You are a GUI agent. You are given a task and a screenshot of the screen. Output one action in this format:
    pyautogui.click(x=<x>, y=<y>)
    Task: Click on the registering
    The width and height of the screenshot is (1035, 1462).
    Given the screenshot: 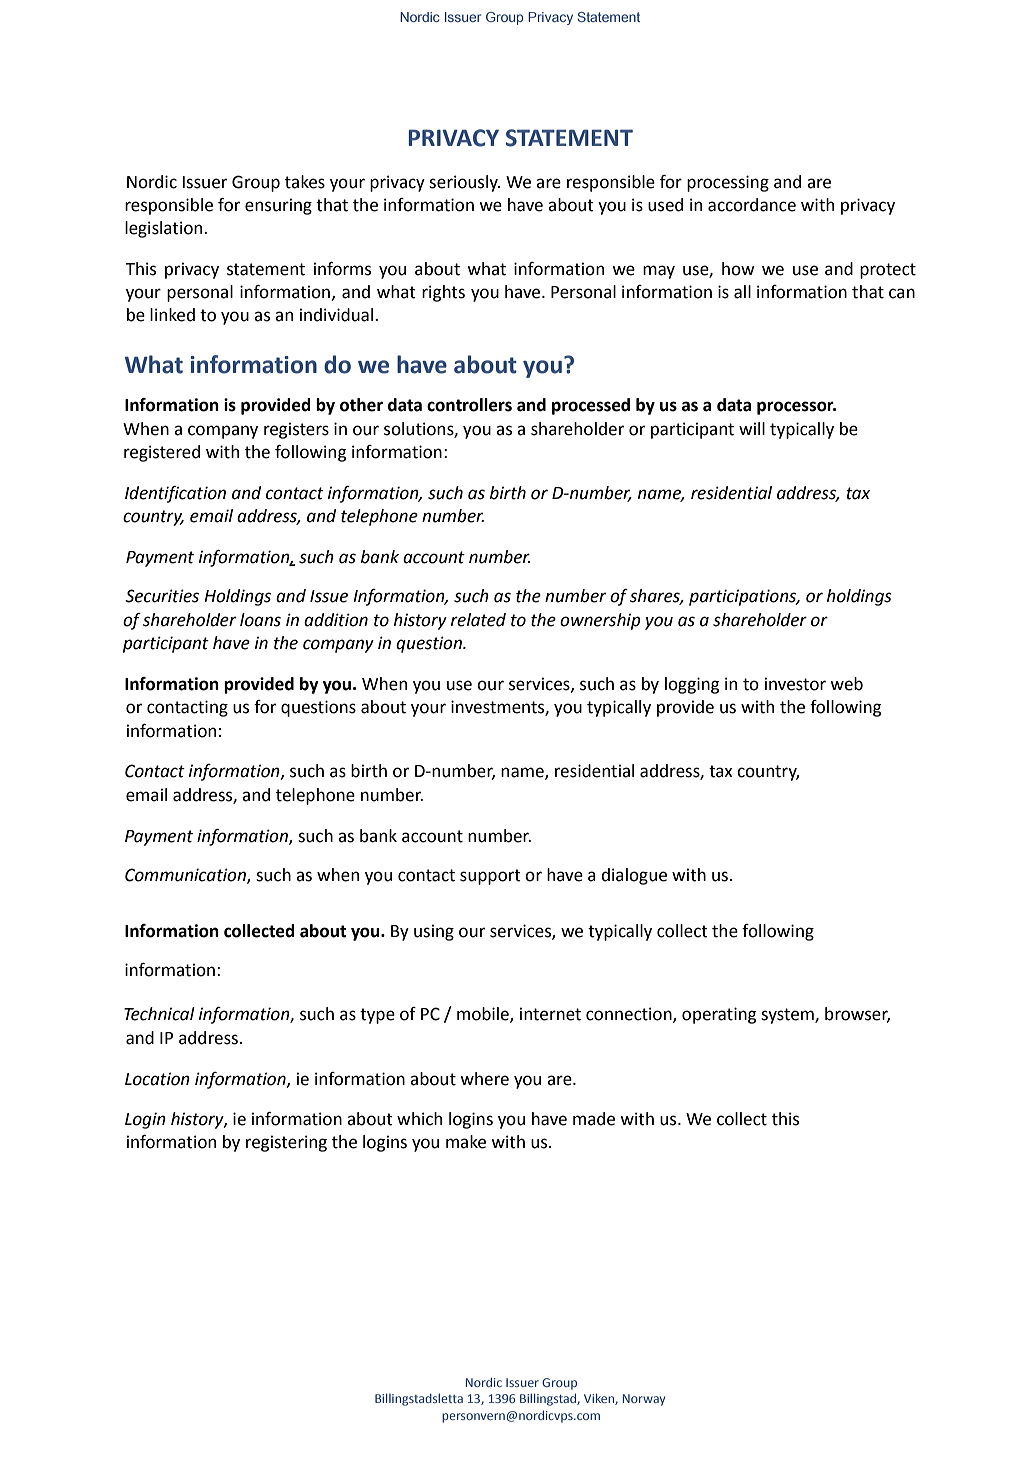 What is the action you would take?
    pyautogui.click(x=286, y=1143)
